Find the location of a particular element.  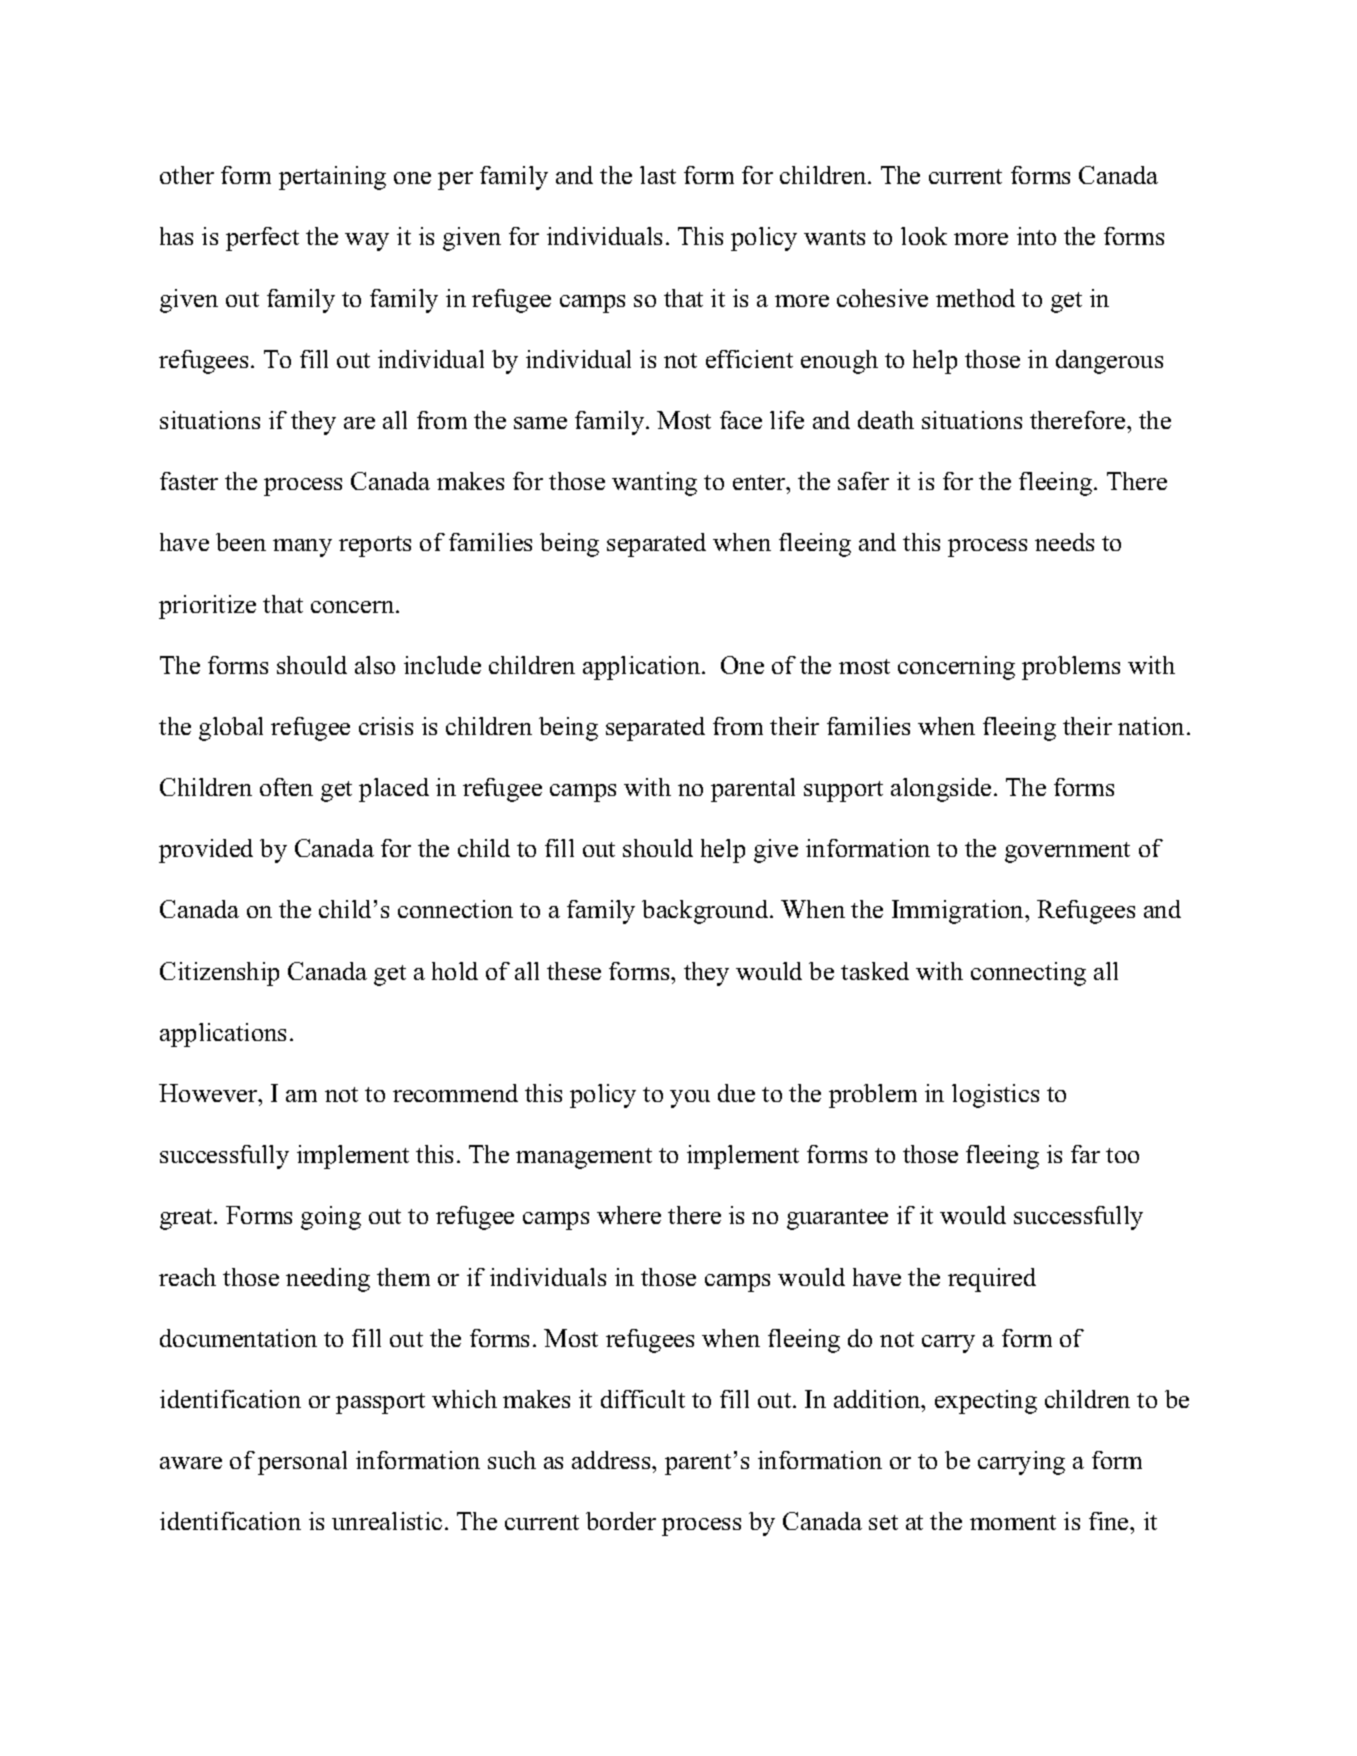

global is located at coordinates (231, 729).
